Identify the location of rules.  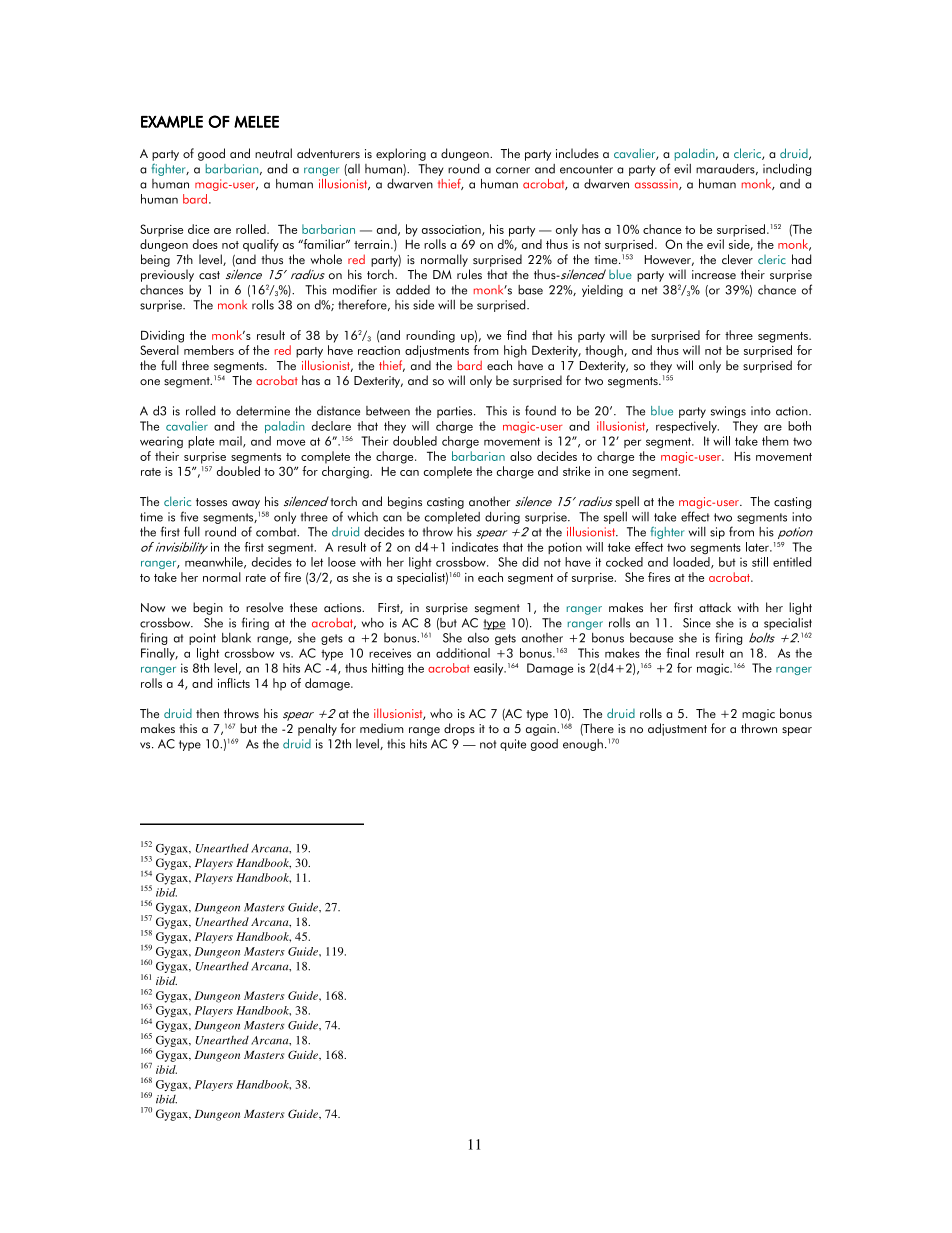
(469, 274).
